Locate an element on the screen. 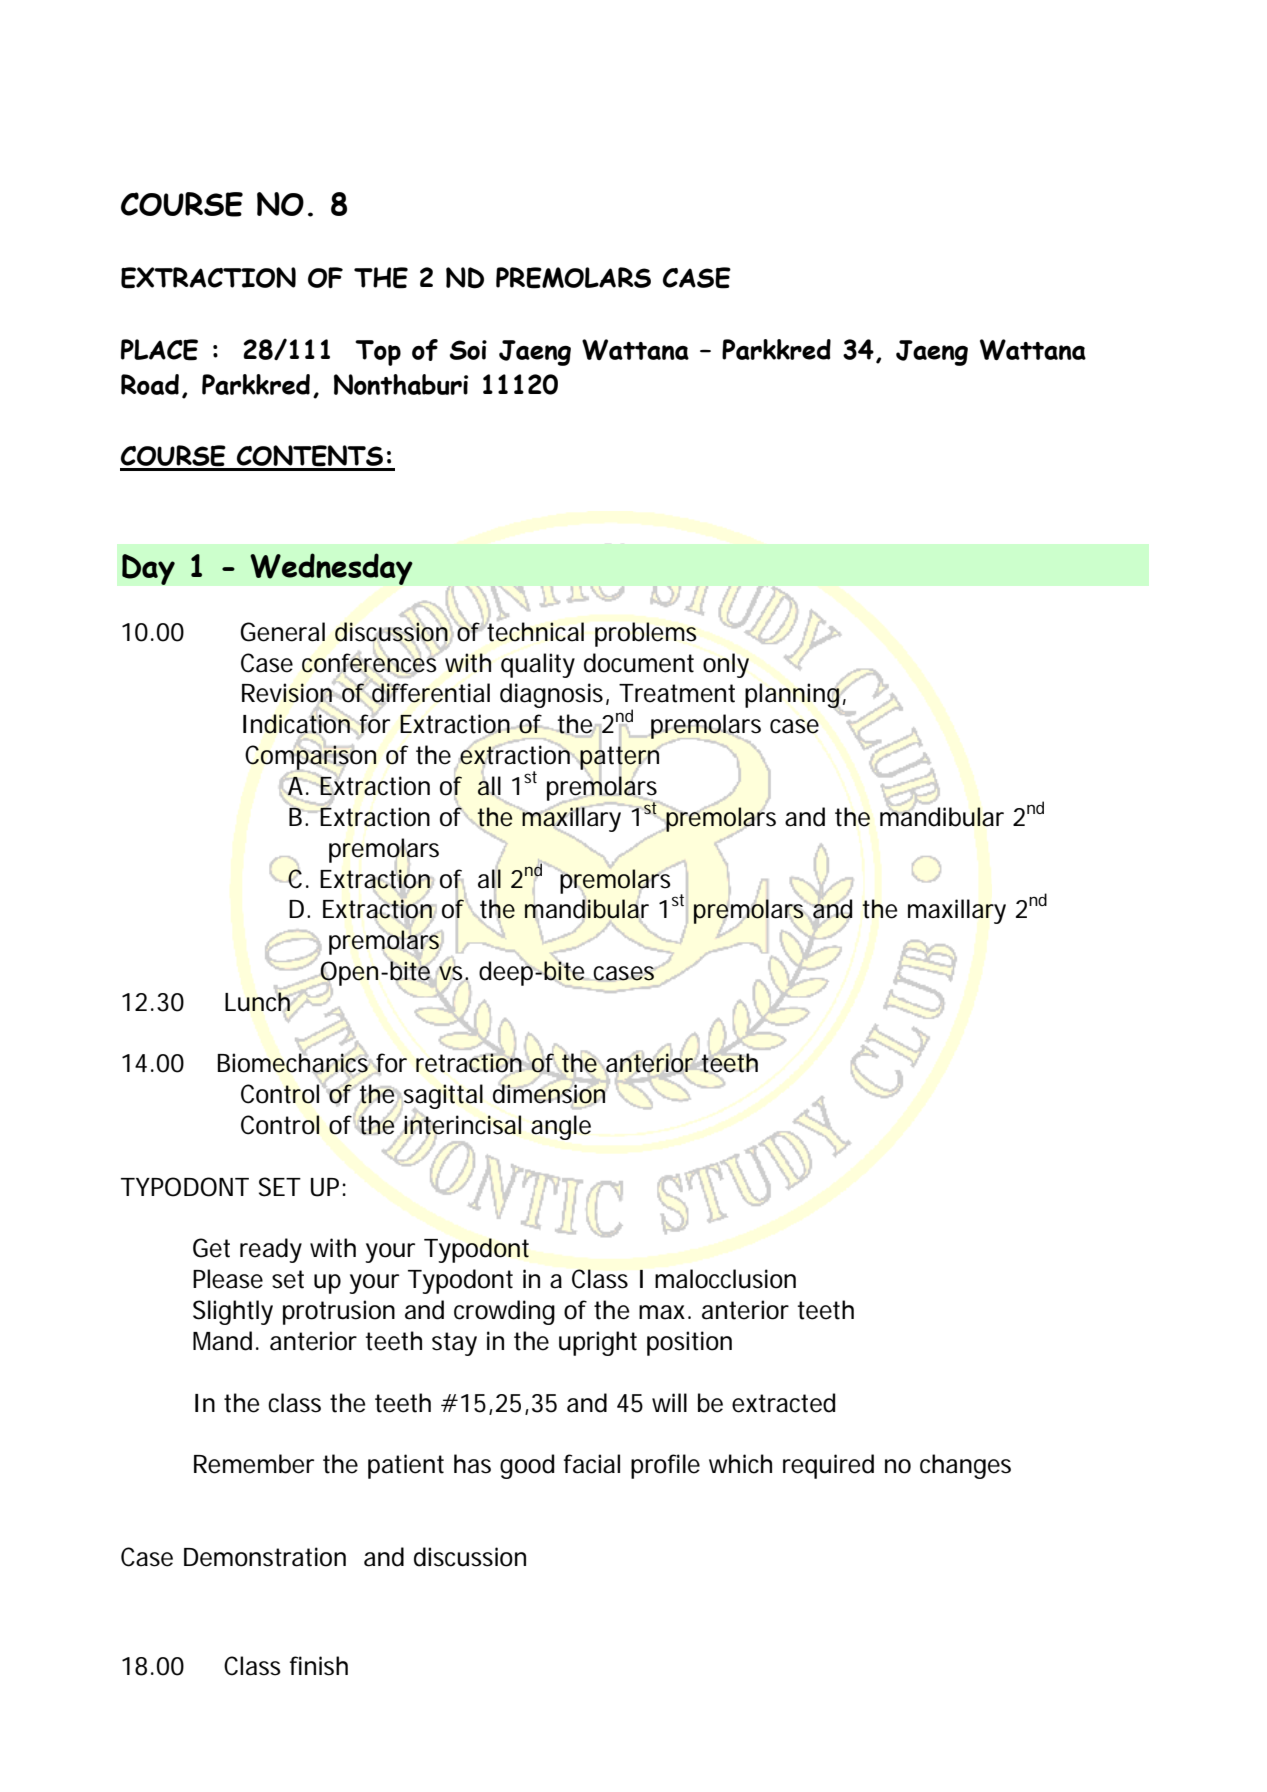  diagnosis is located at coordinates (553, 695).
